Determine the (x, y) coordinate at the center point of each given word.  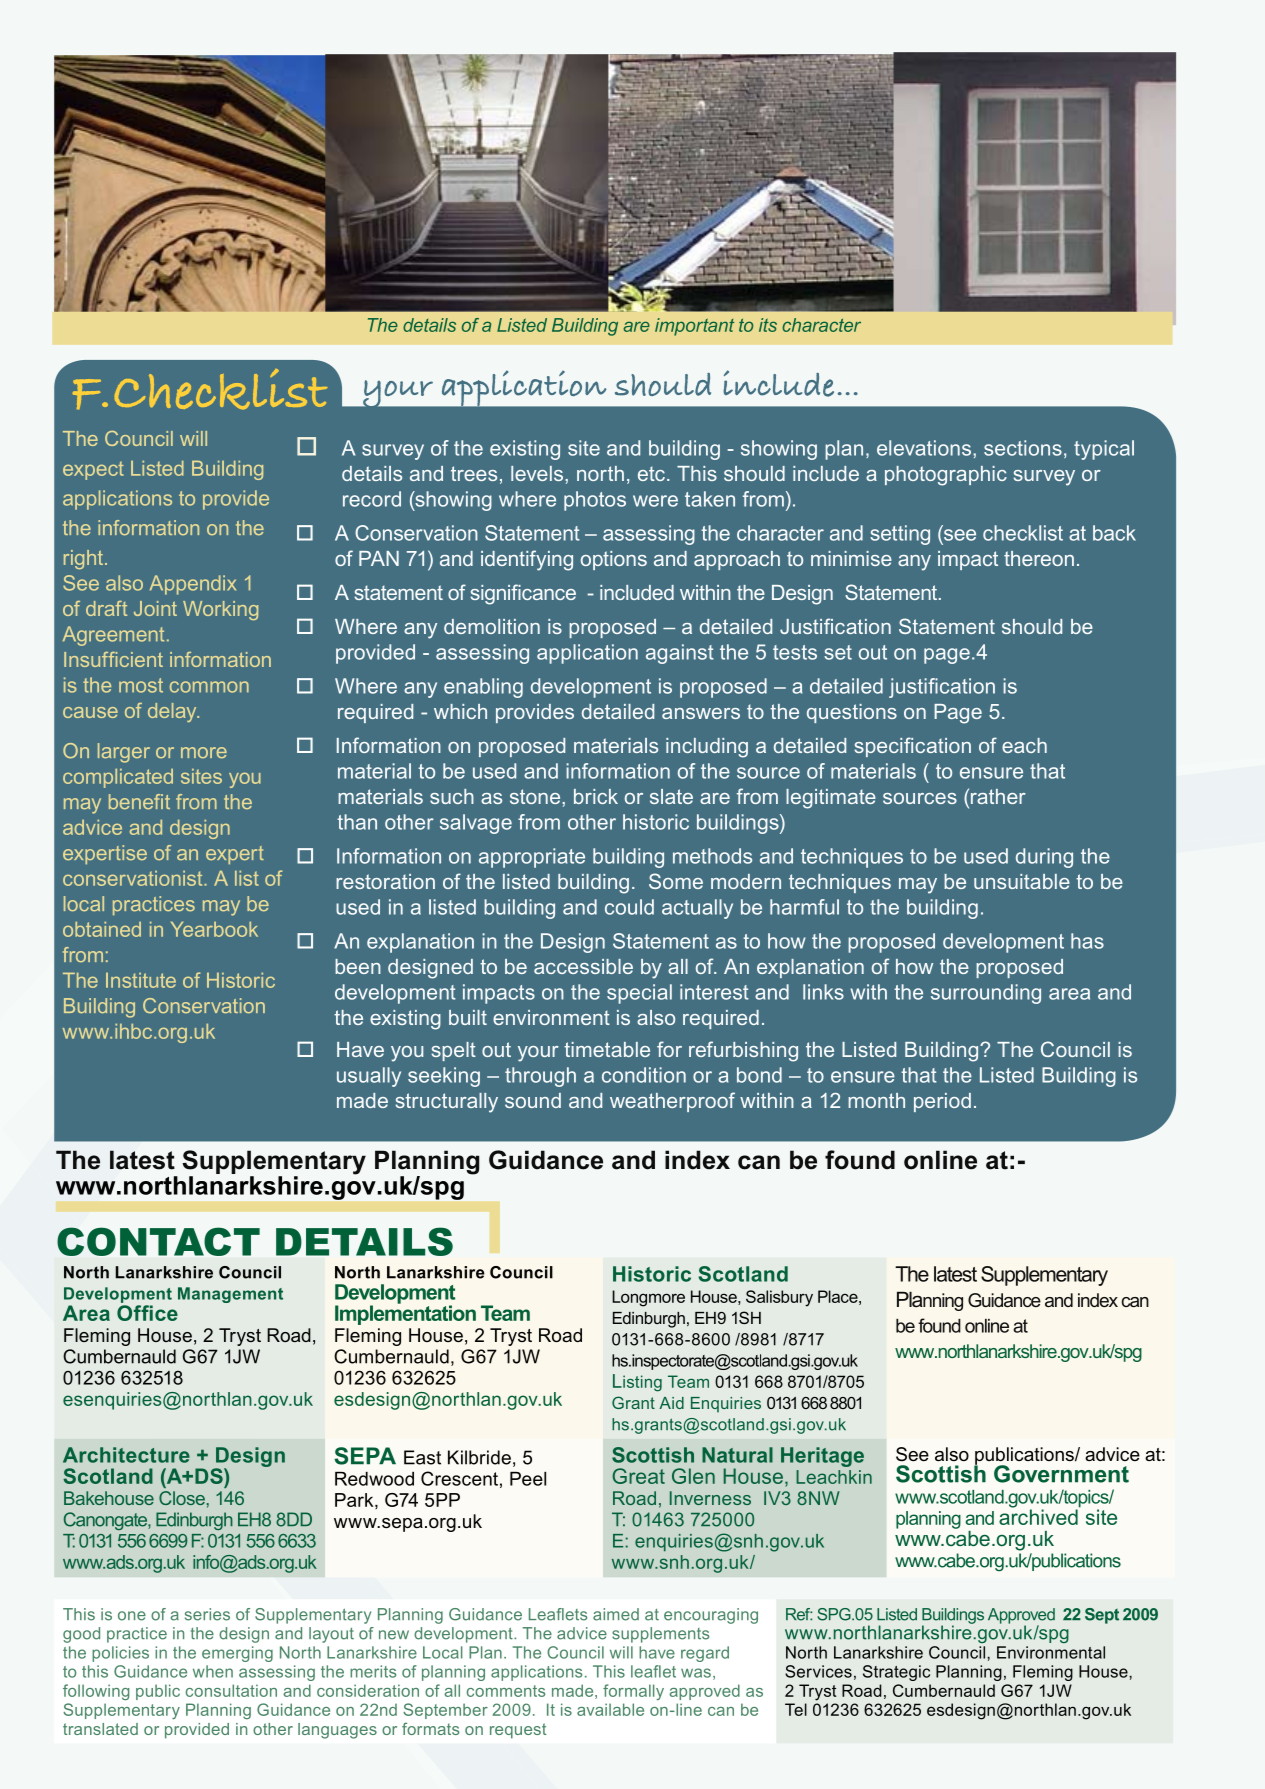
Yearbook (214, 929)
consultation (231, 1690)
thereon (1039, 558)
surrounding (986, 994)
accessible (583, 966)
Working (220, 610)
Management (230, 1295)
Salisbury (779, 1298)
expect (93, 470)
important (694, 327)
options (614, 560)
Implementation (405, 1314)
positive (1040, 206)
